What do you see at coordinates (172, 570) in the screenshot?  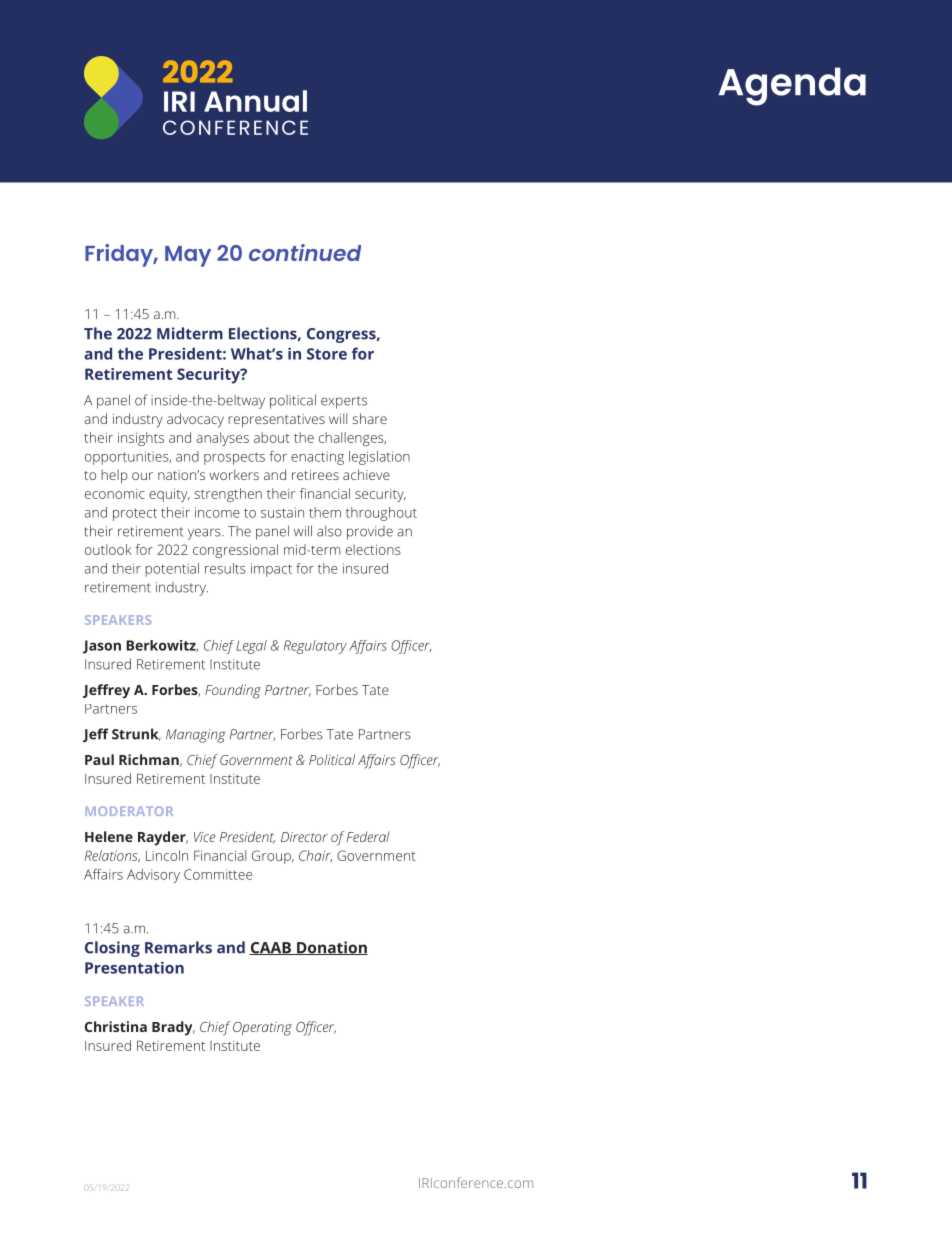 I see `potential` at bounding box center [172, 570].
